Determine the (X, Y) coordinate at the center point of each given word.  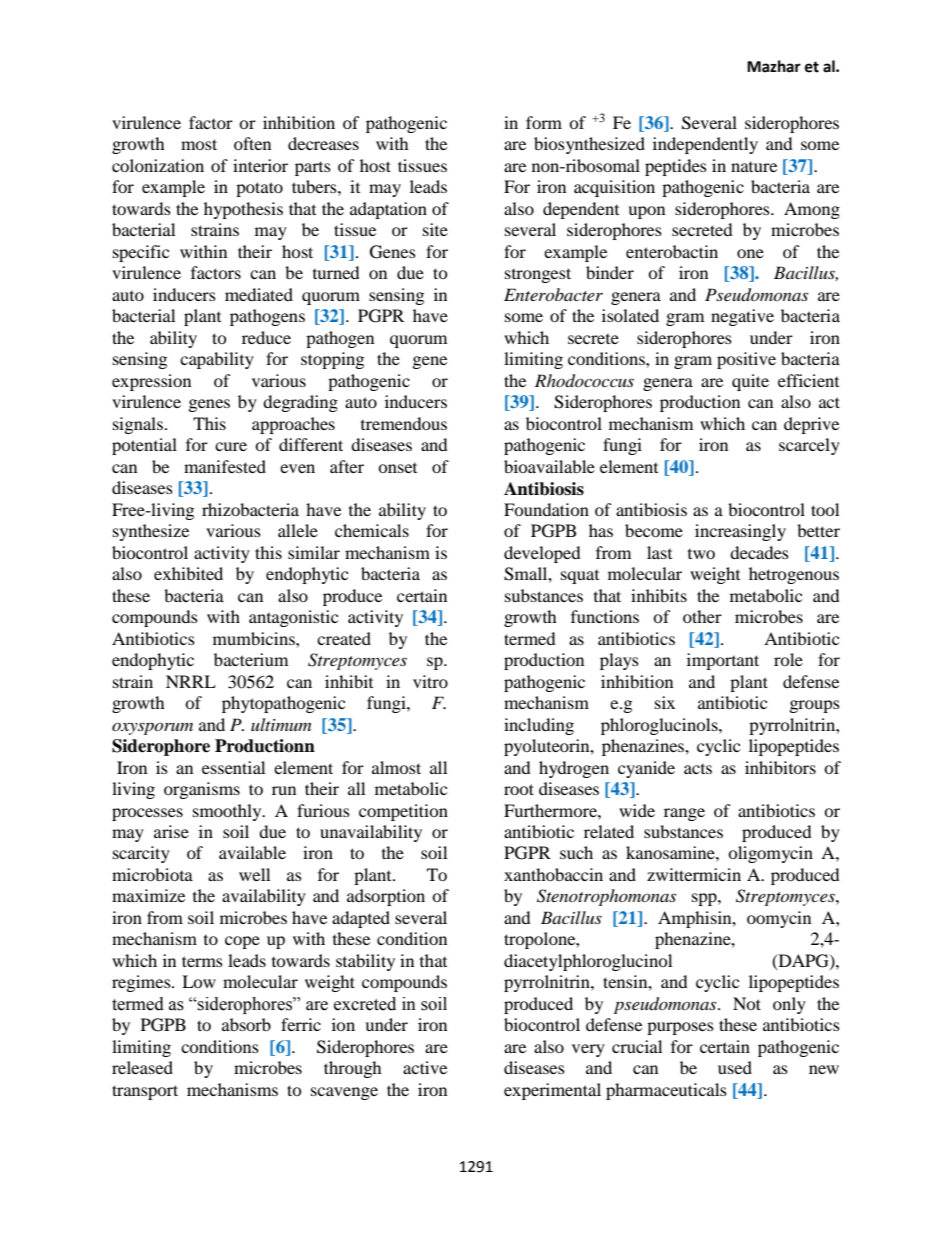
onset (397, 468)
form (544, 122)
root (519, 789)
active (425, 1067)
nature (754, 167)
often (252, 143)
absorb (246, 1024)
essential (233, 767)
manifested (225, 466)
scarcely (809, 446)
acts (698, 769)
